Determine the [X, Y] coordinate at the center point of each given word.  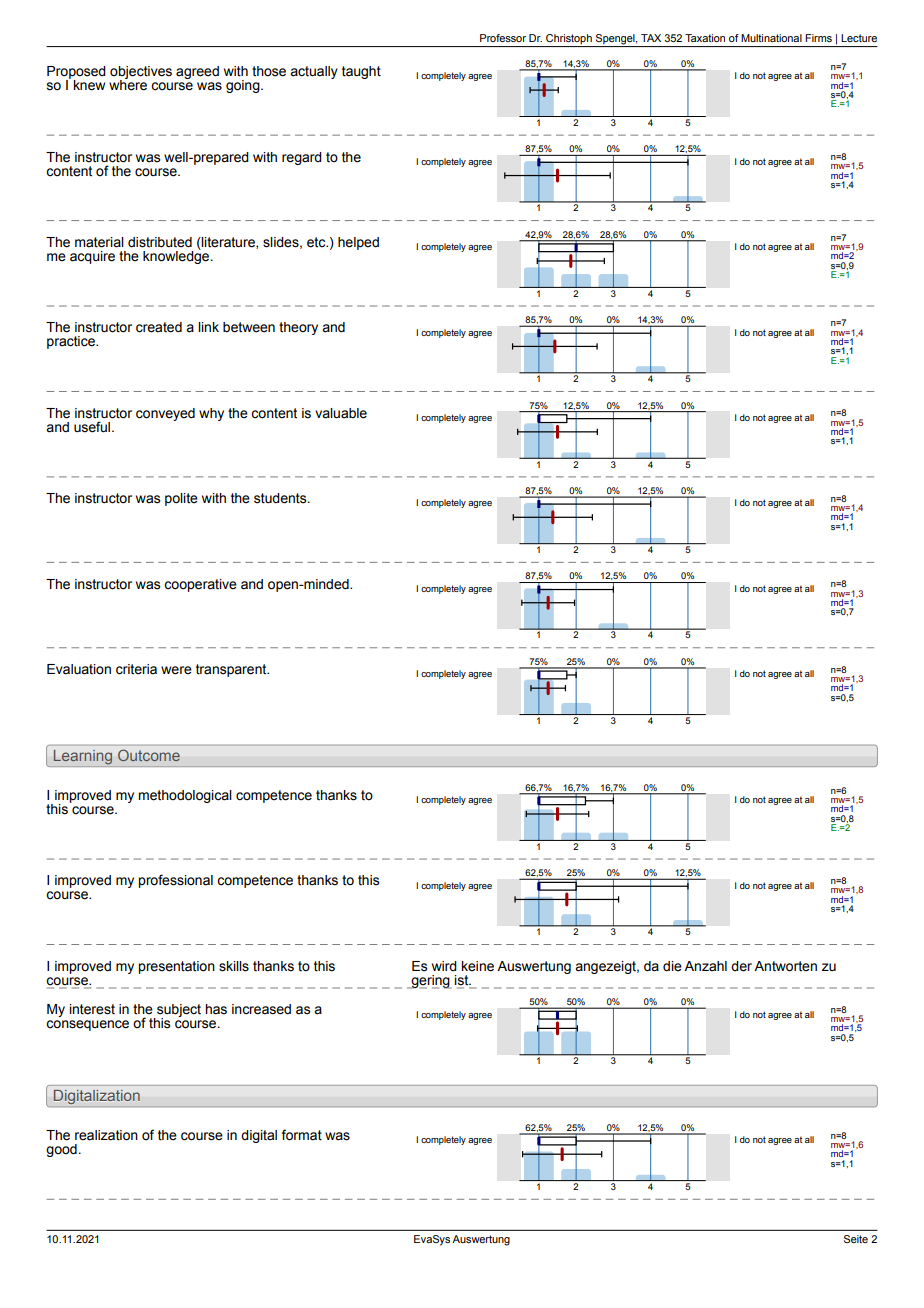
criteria [136, 669]
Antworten [785, 966]
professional [175, 881]
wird [444, 966]
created [159, 327]
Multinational [771, 38]
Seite [856, 1239]
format [301, 1135]
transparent [232, 670]
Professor [503, 38]
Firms [818, 38]
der [741, 966]
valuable [341, 413]
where [128, 84]
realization [106, 1135]
